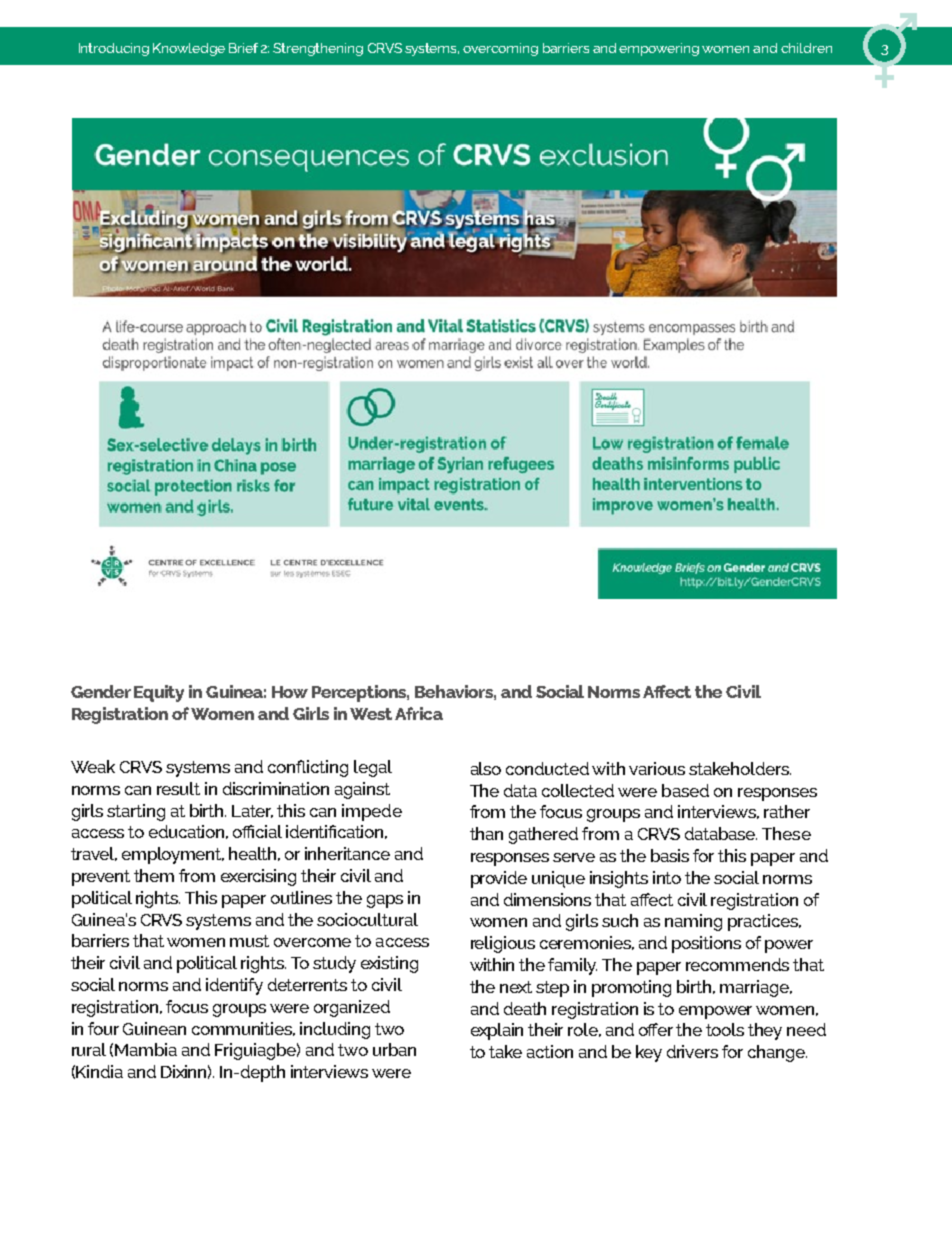 The width and height of the image is (952, 1233). I want to click on tools, so click(725, 1029).
